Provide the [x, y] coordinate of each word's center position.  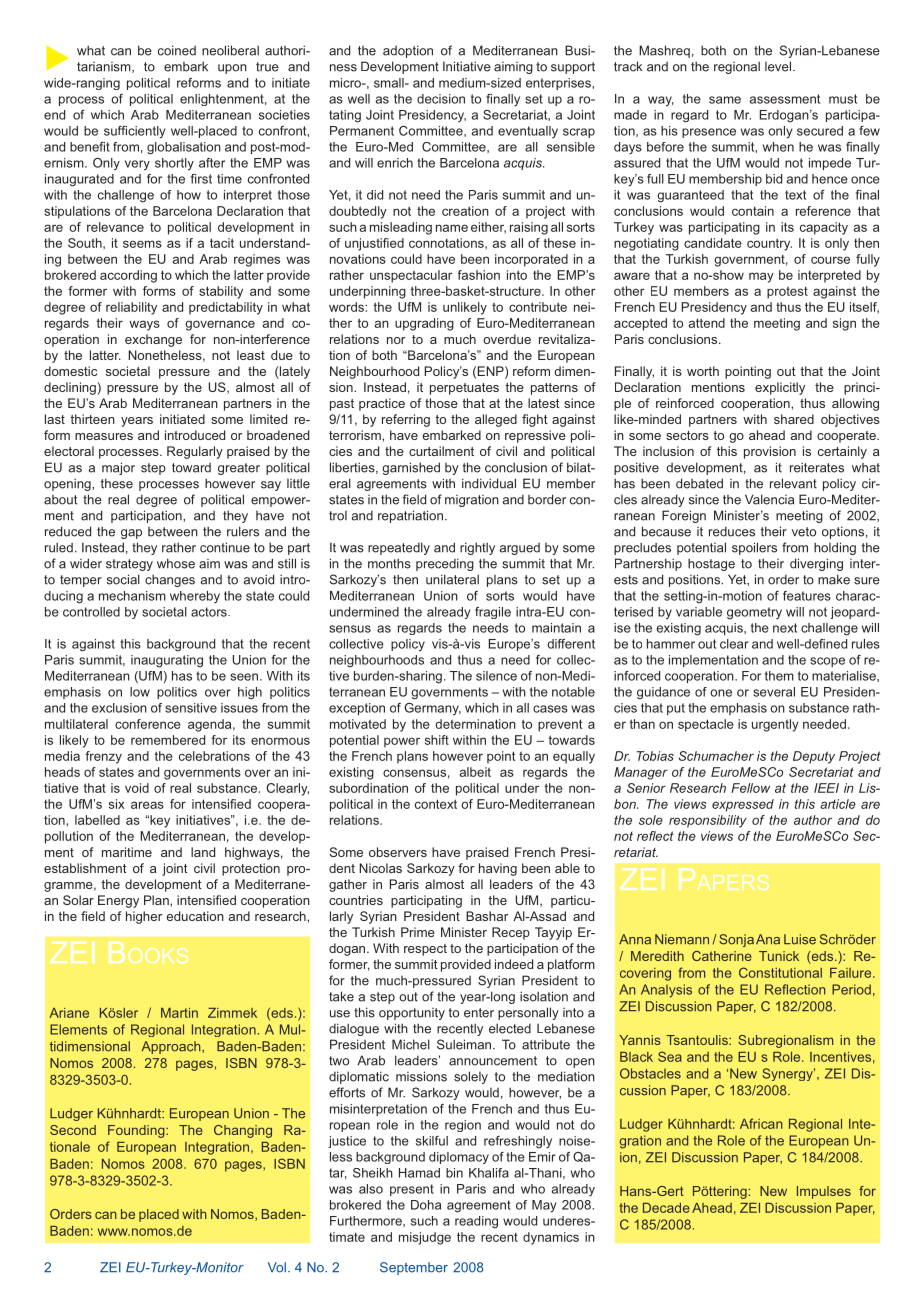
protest [787, 292]
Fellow [750, 788]
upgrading [424, 324]
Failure [852, 973]
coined [177, 50]
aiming [513, 68]
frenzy [103, 757]
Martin [179, 1013]
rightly [477, 548]
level [778, 66]
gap [131, 534]
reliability [131, 308]
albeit [475, 772]
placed [159, 1215]
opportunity [412, 1014]
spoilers [754, 548]
